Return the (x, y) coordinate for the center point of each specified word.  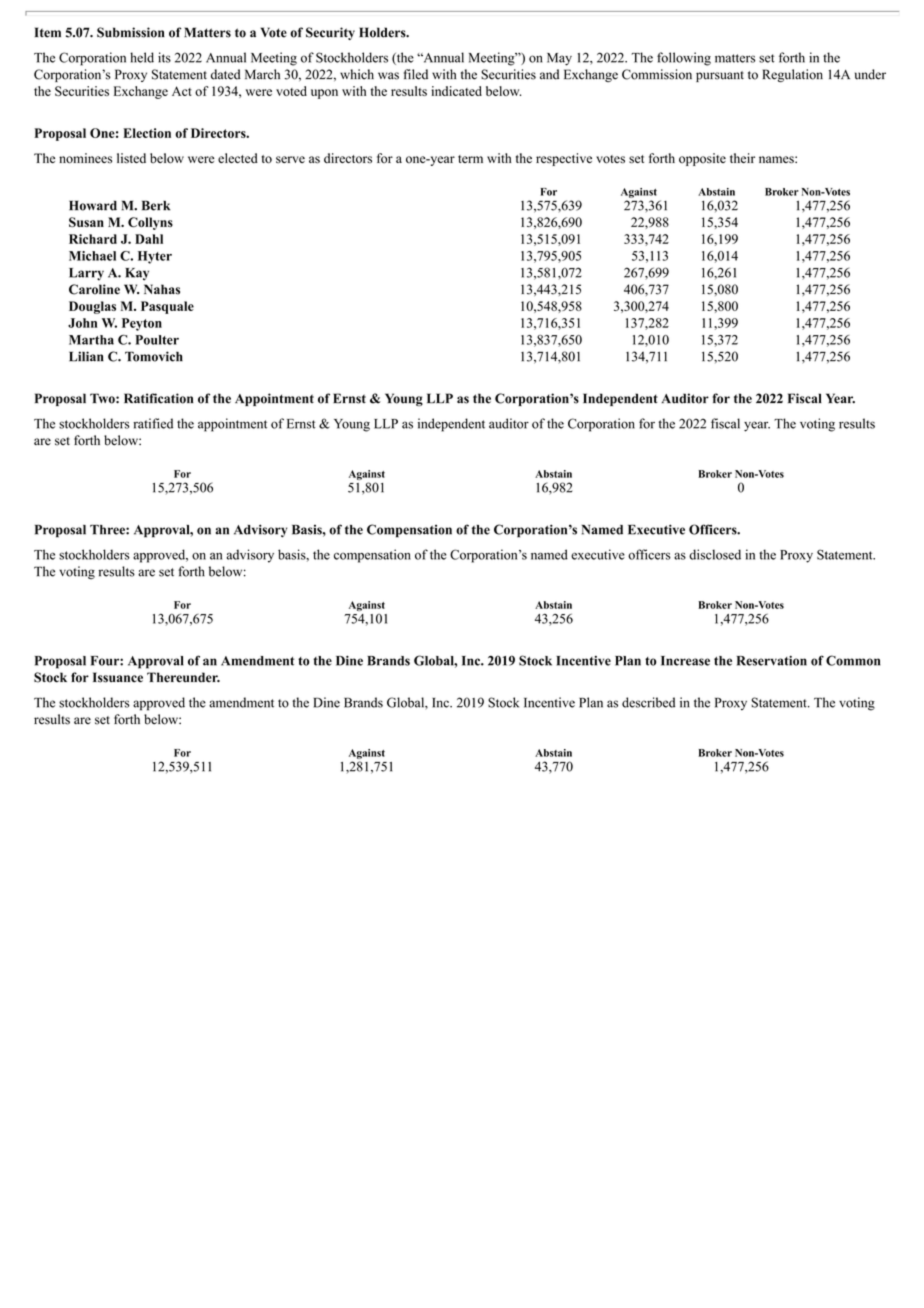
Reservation (772, 661)
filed (416, 74)
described (648, 702)
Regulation (793, 75)
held (142, 57)
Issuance (118, 677)
